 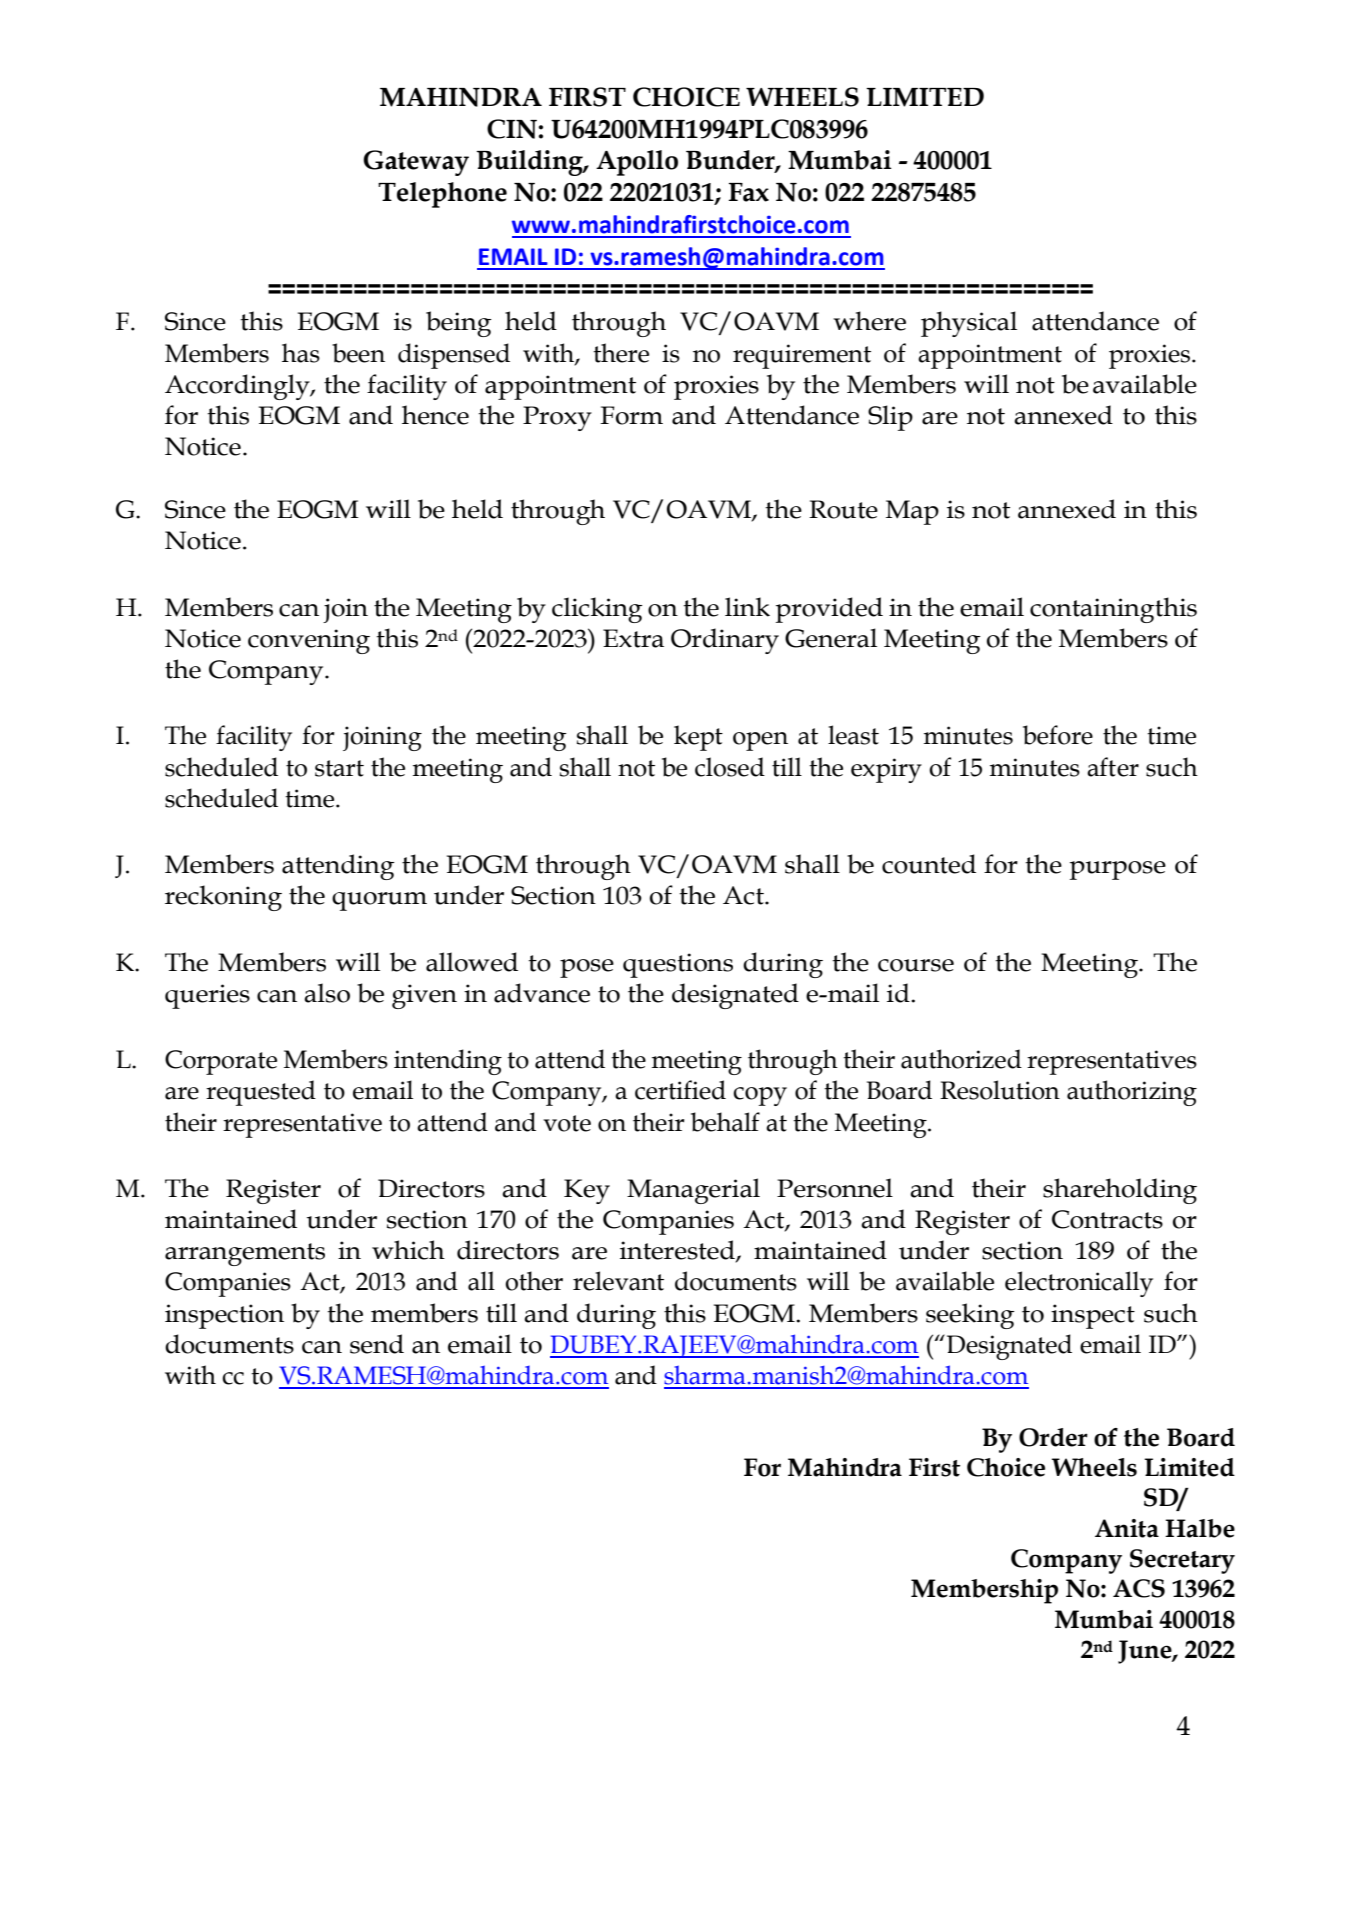 What do you see at coordinates (678, 965) in the screenshot?
I see `questions` at bounding box center [678, 965].
